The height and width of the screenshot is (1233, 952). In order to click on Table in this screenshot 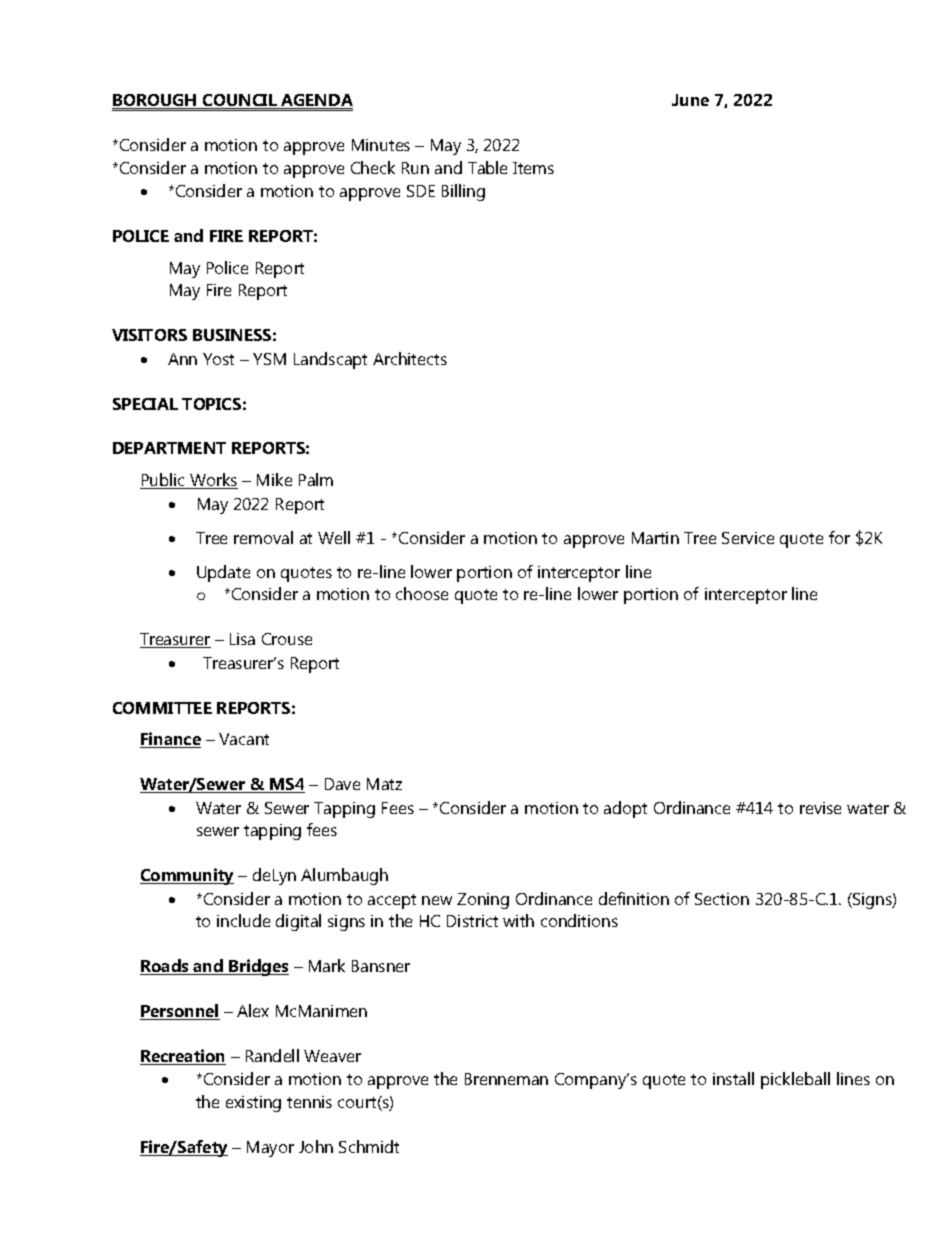, I will do `click(487, 167)`.
